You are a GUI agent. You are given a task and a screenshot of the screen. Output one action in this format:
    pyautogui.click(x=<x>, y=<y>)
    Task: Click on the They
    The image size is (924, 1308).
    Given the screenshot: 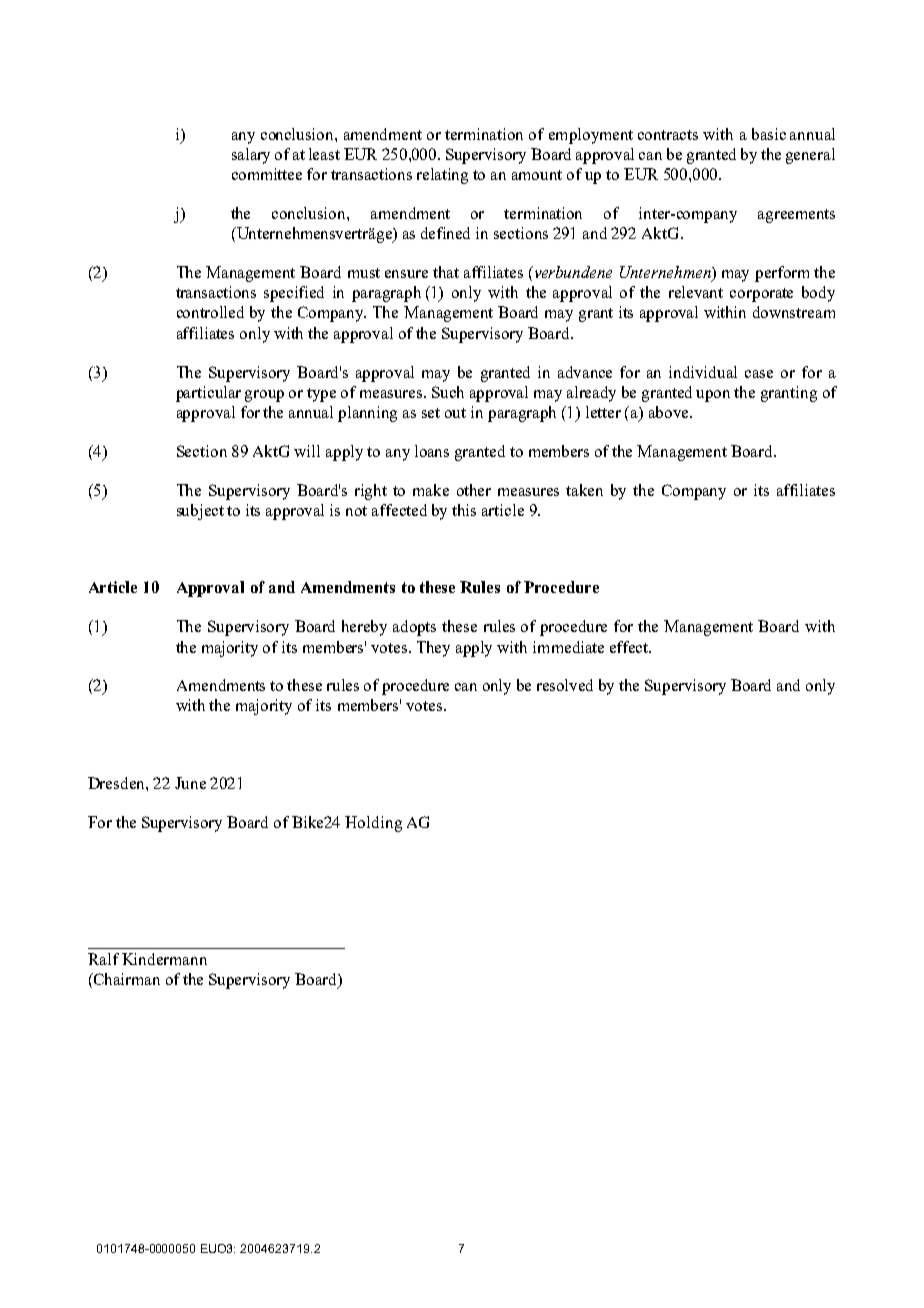 What is the action you would take?
    pyautogui.click(x=433, y=649)
